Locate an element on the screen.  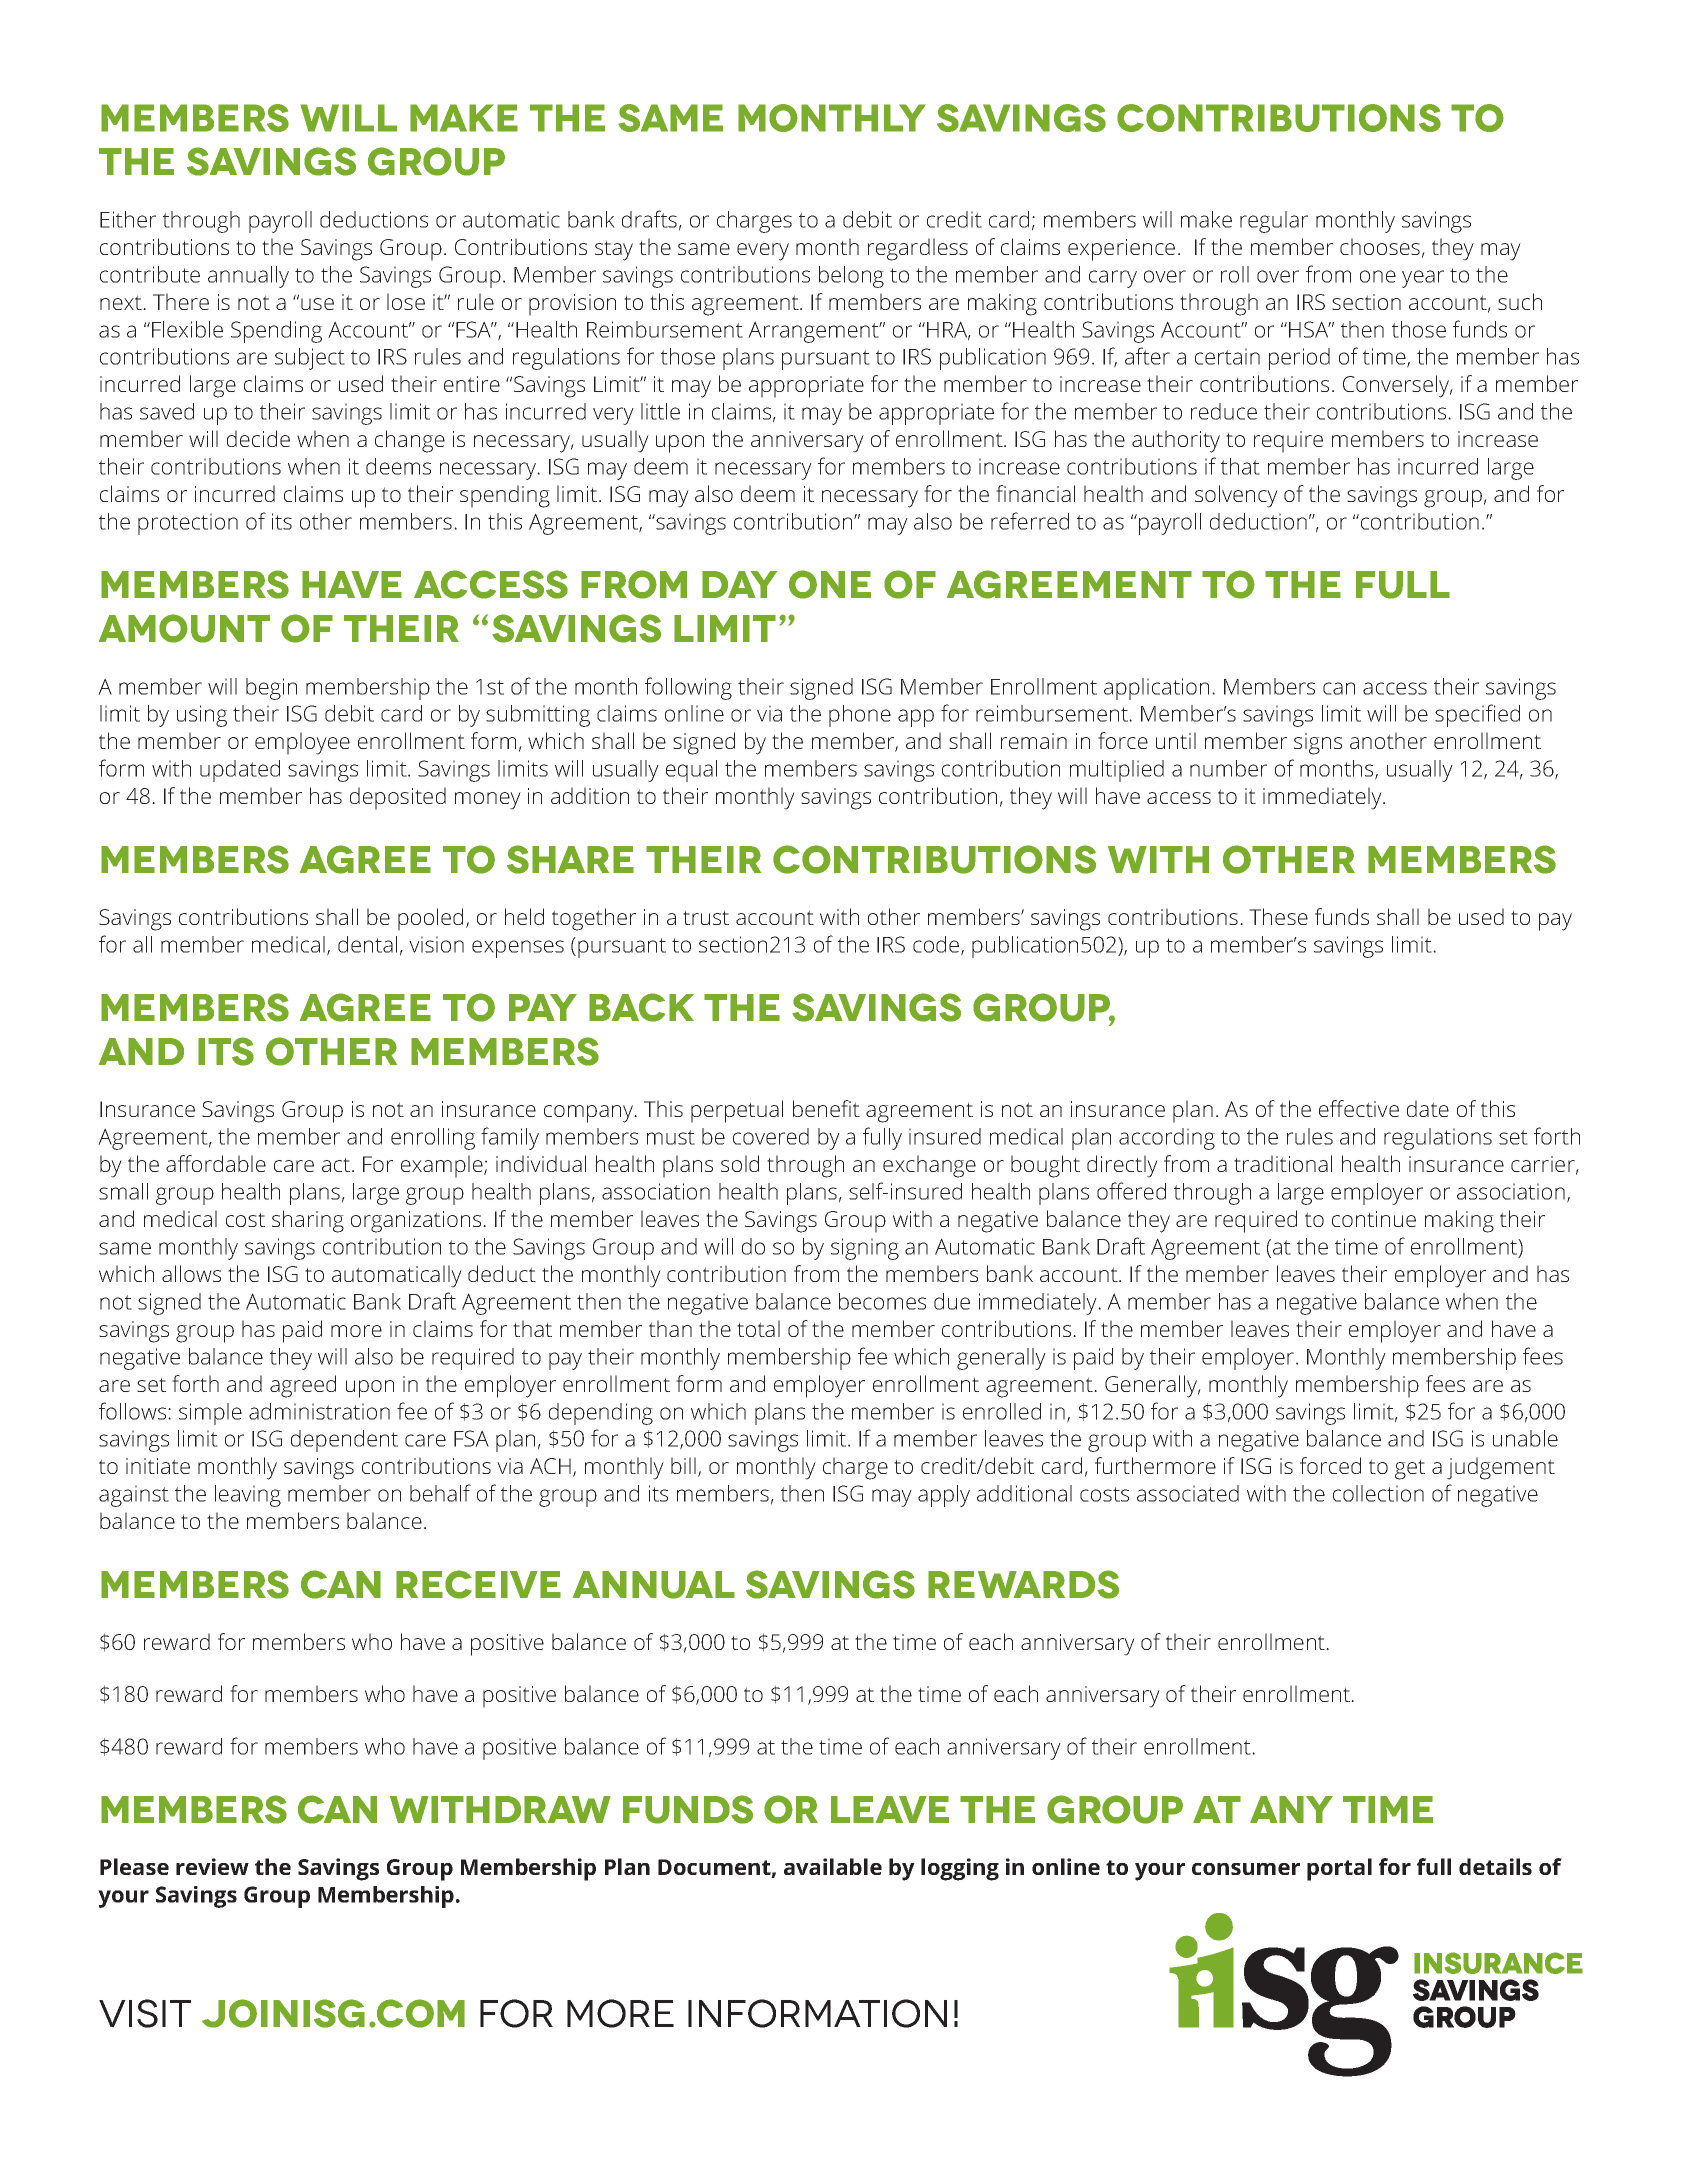
review is located at coordinates (212, 1866).
